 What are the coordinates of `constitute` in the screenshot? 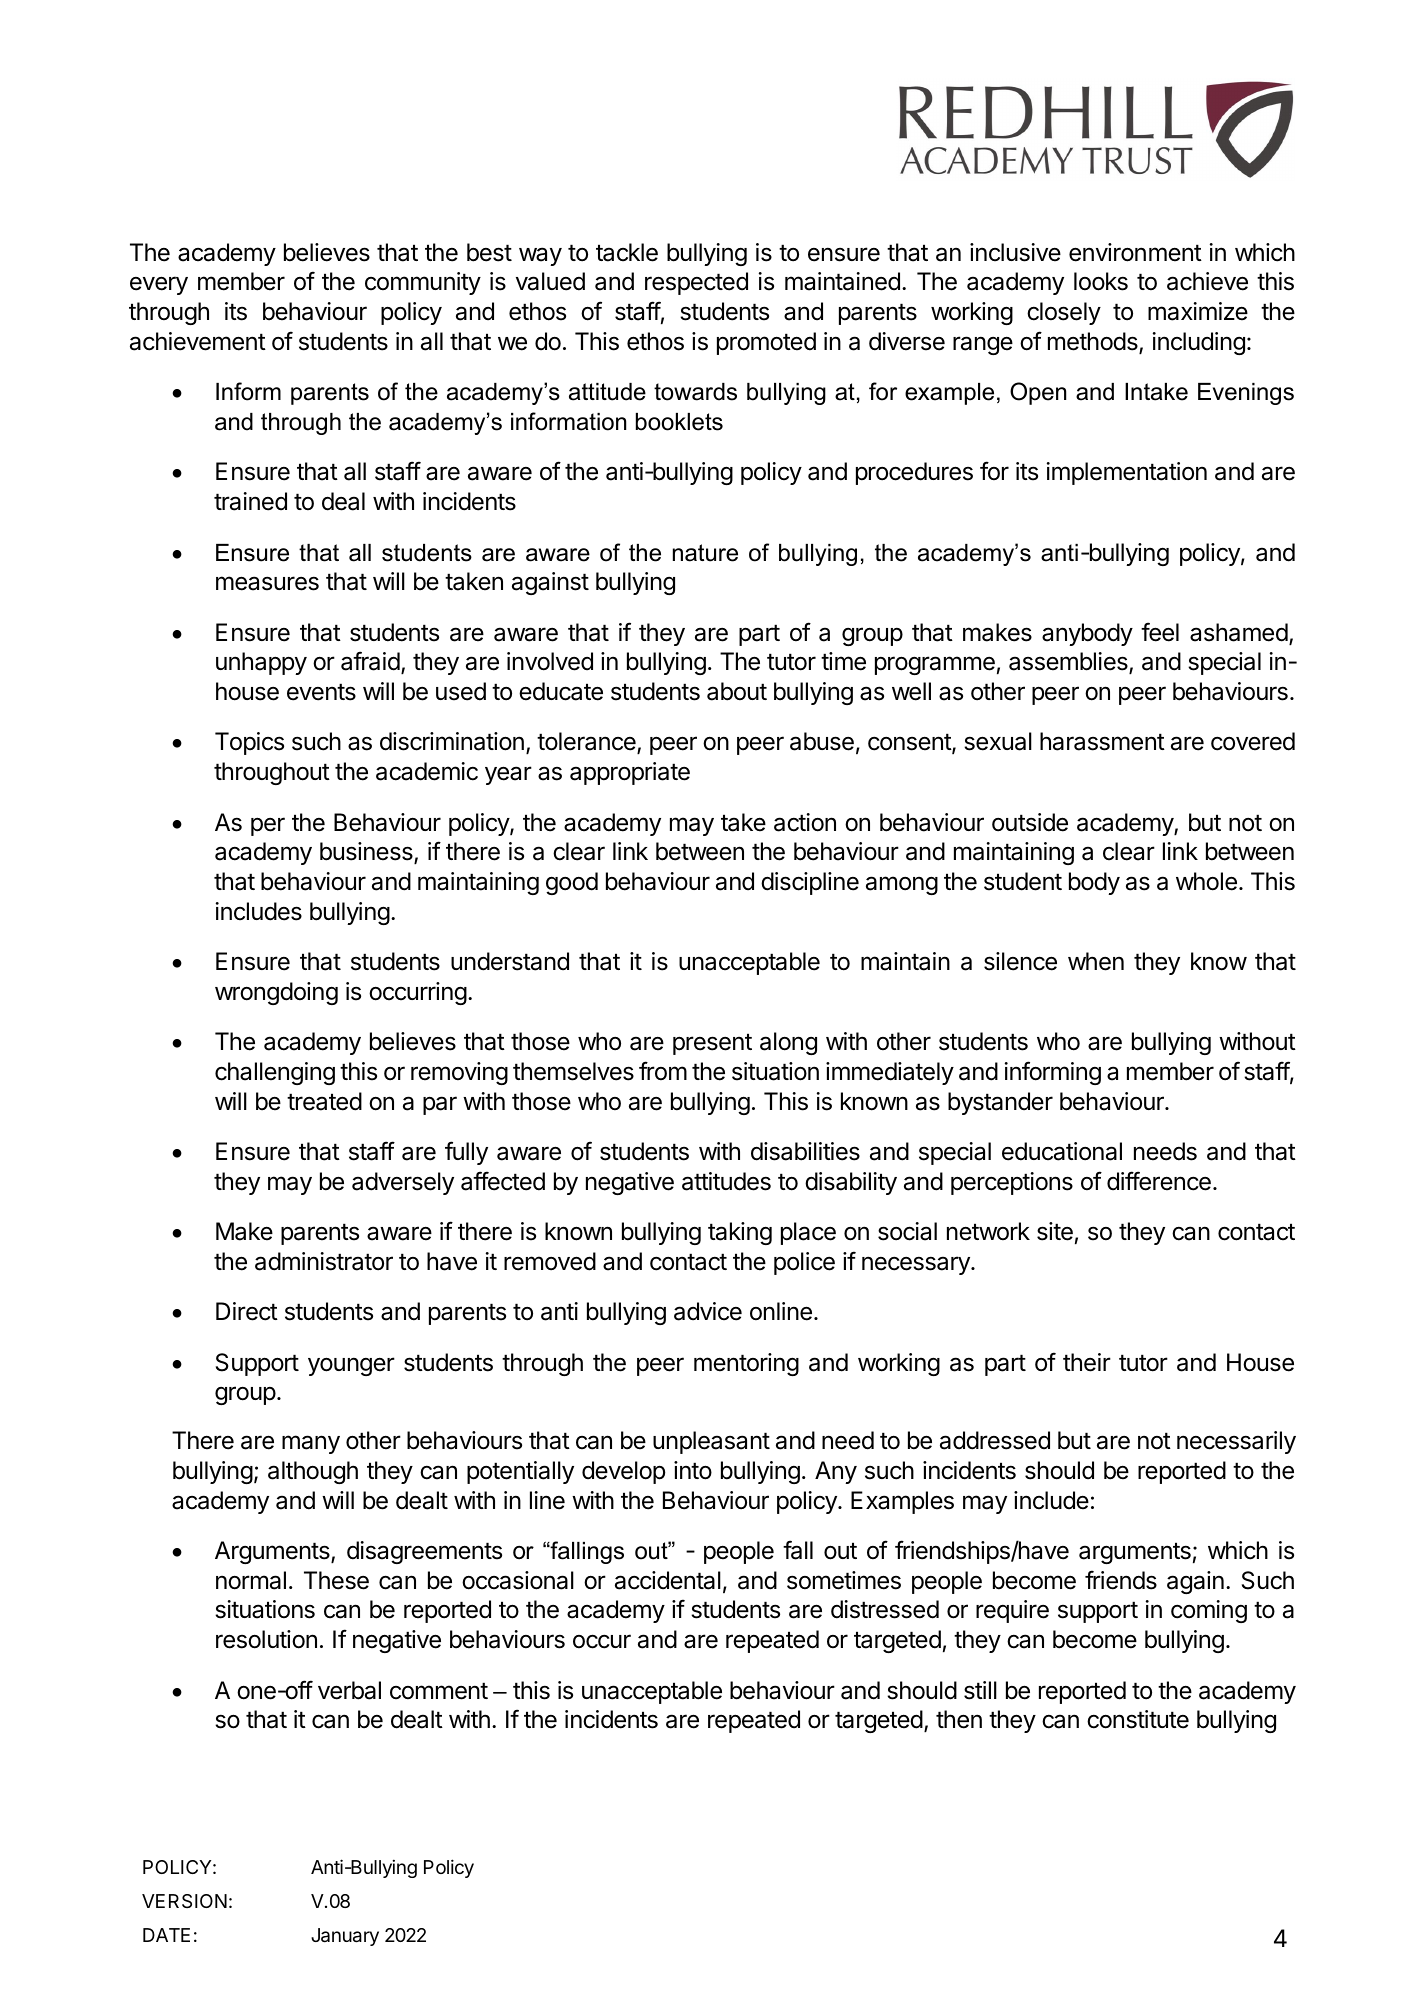 It's located at (1138, 1719).
